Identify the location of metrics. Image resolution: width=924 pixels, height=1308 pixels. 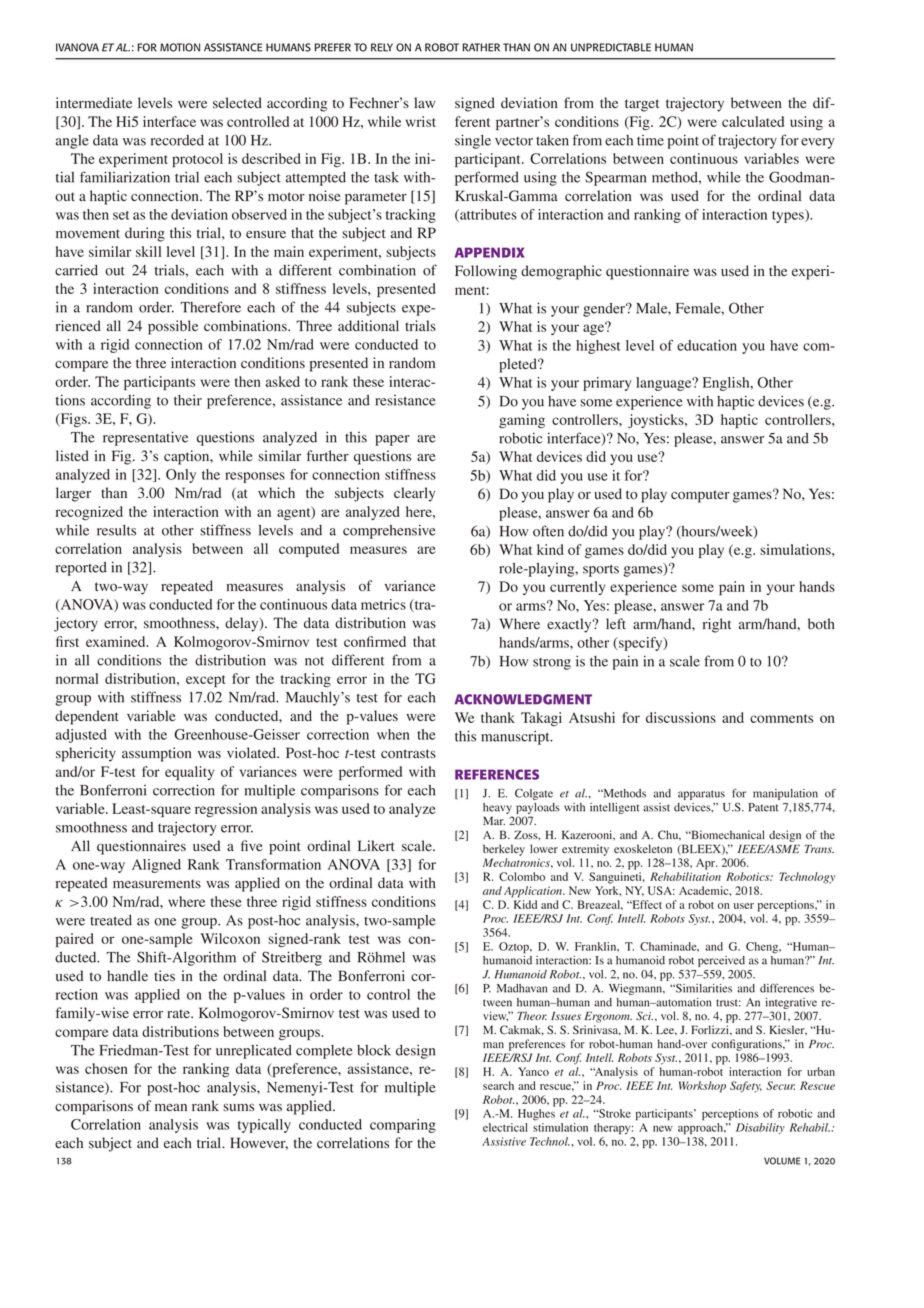
(383, 604).
